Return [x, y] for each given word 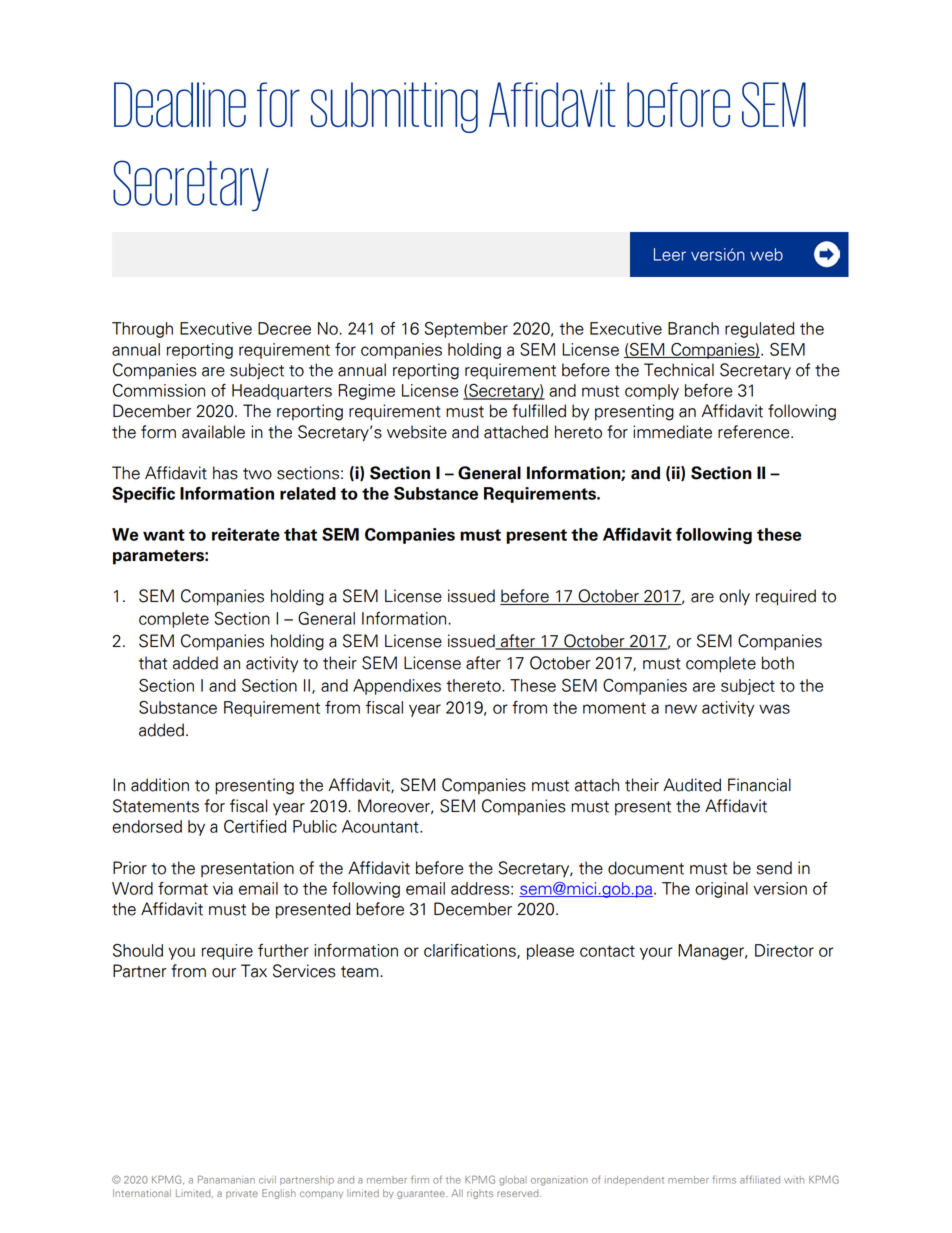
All [457, 1193]
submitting [394, 107]
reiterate [246, 534]
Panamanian [226, 1179]
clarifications [471, 951]
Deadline [180, 104]
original [721, 890]
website [417, 432]
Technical [679, 370]
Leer [670, 254]
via [223, 888]
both [778, 663]
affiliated [760, 1179]
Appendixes [397, 687]
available [213, 432]
